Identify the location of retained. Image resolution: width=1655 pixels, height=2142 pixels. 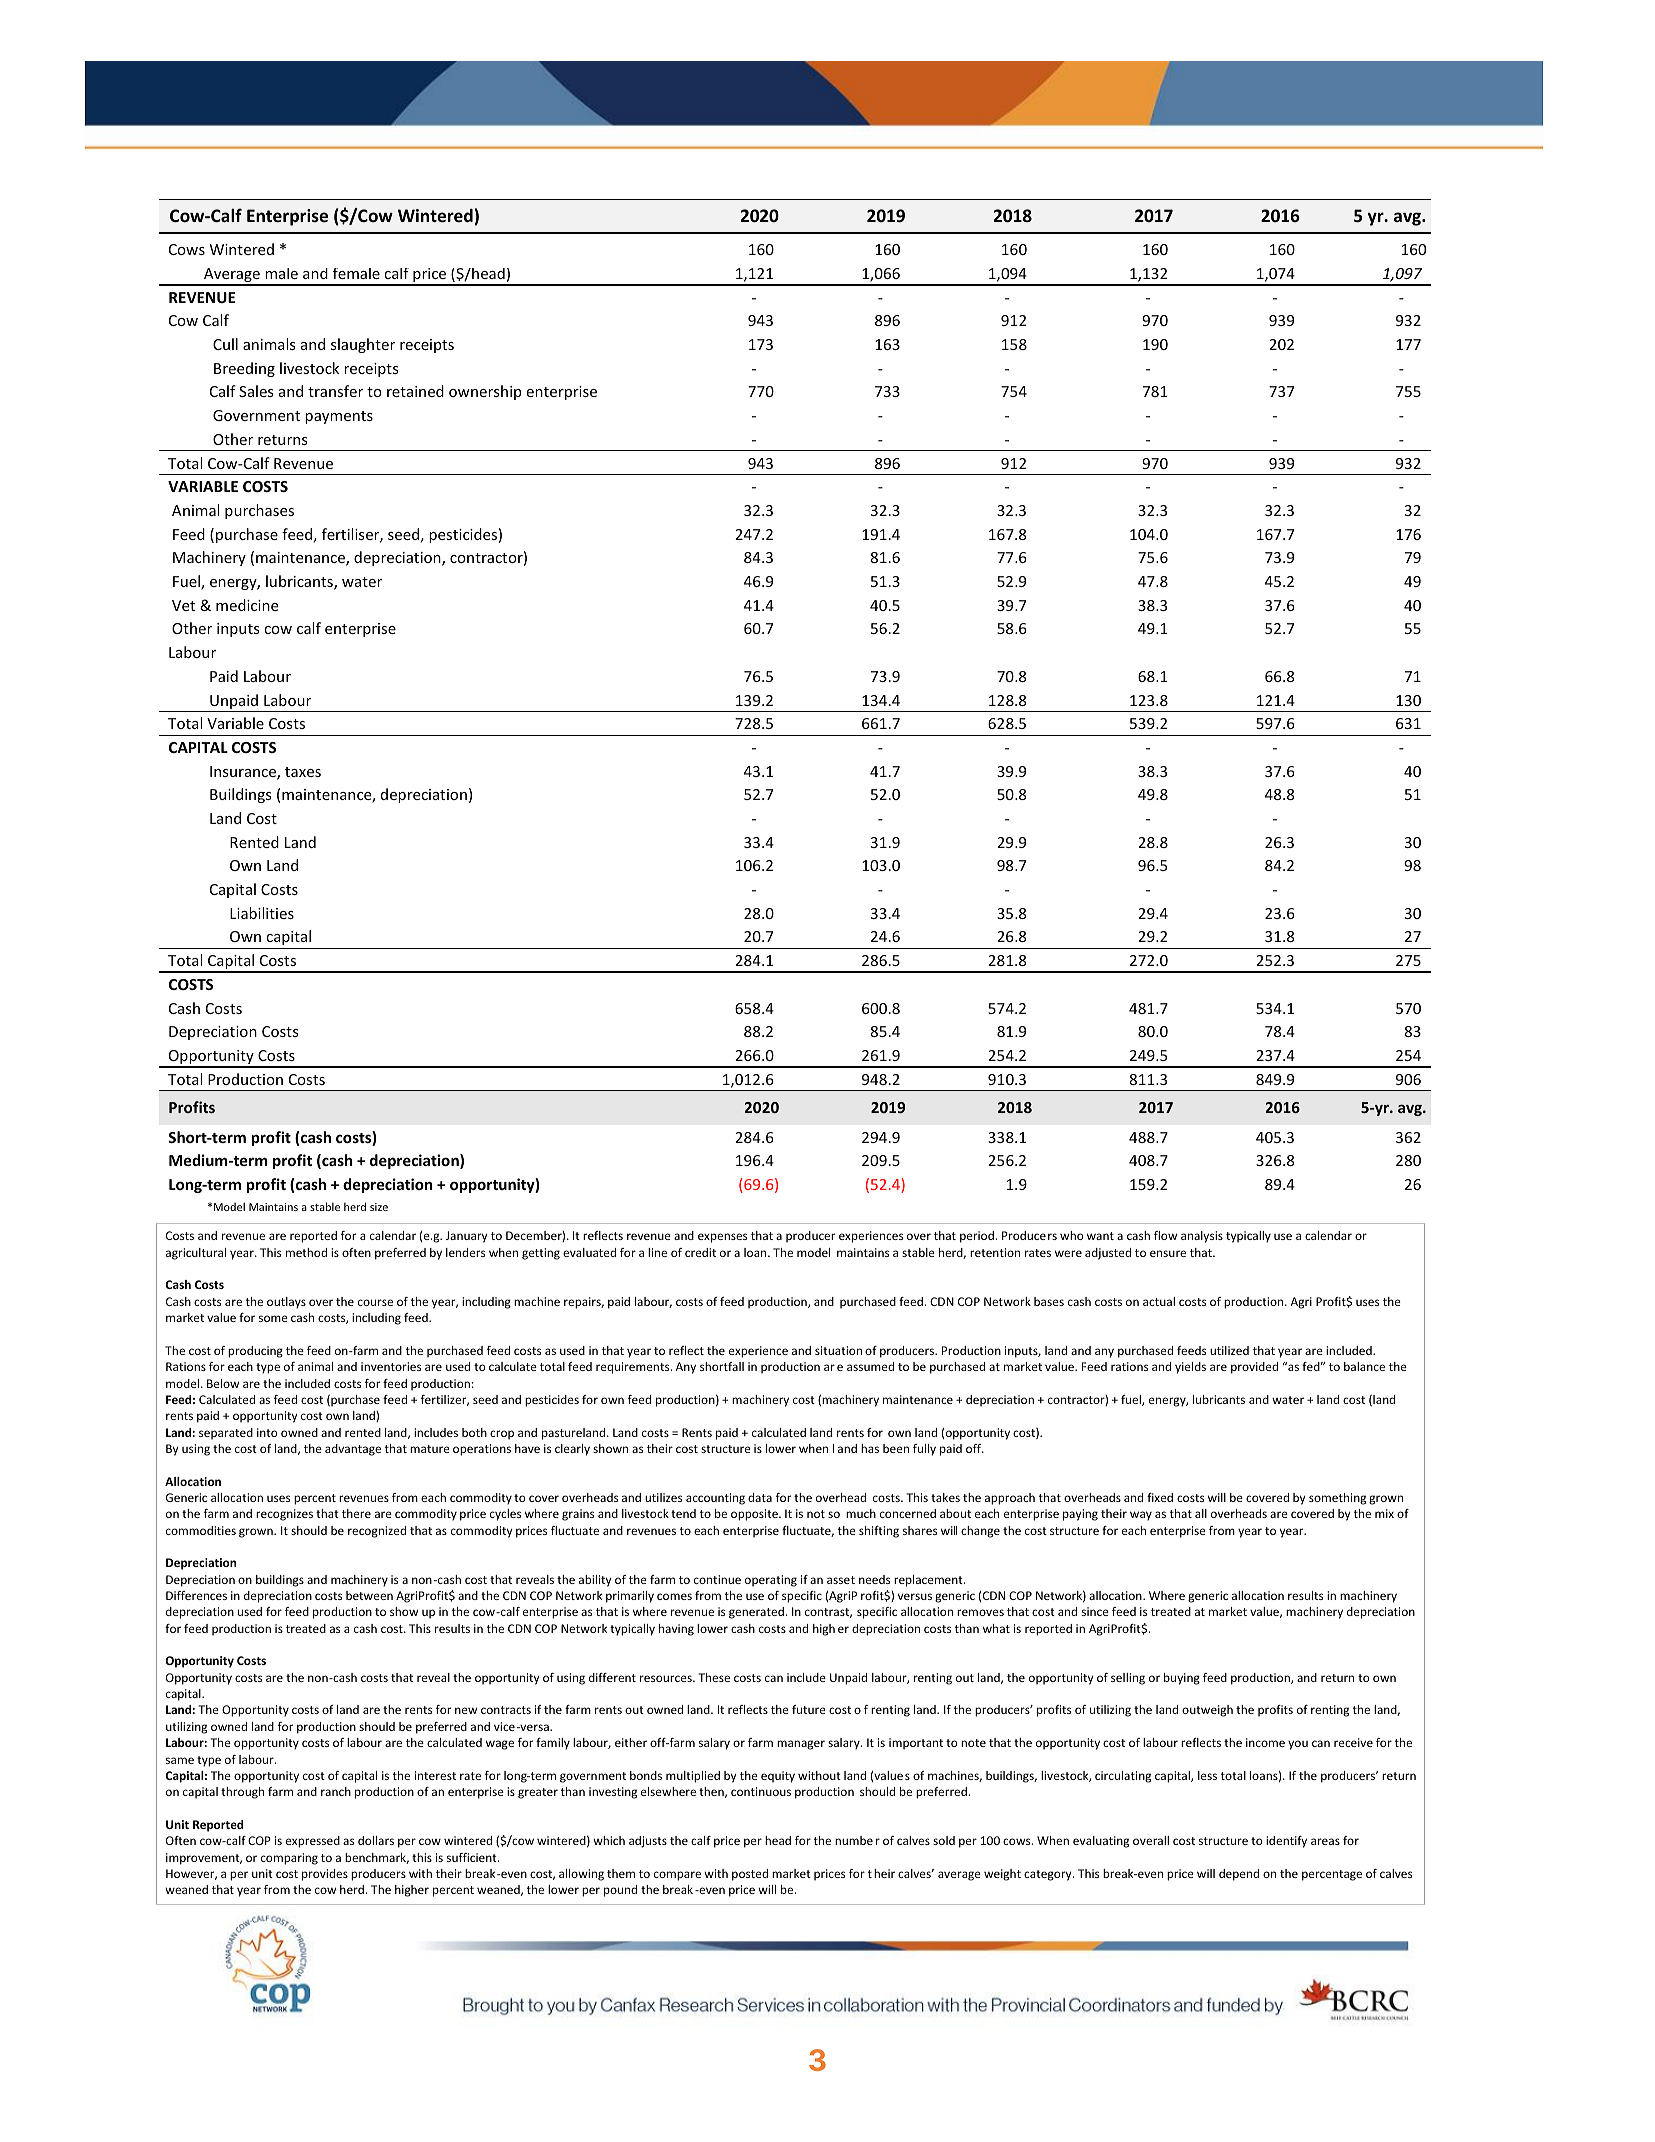
(415, 391).
